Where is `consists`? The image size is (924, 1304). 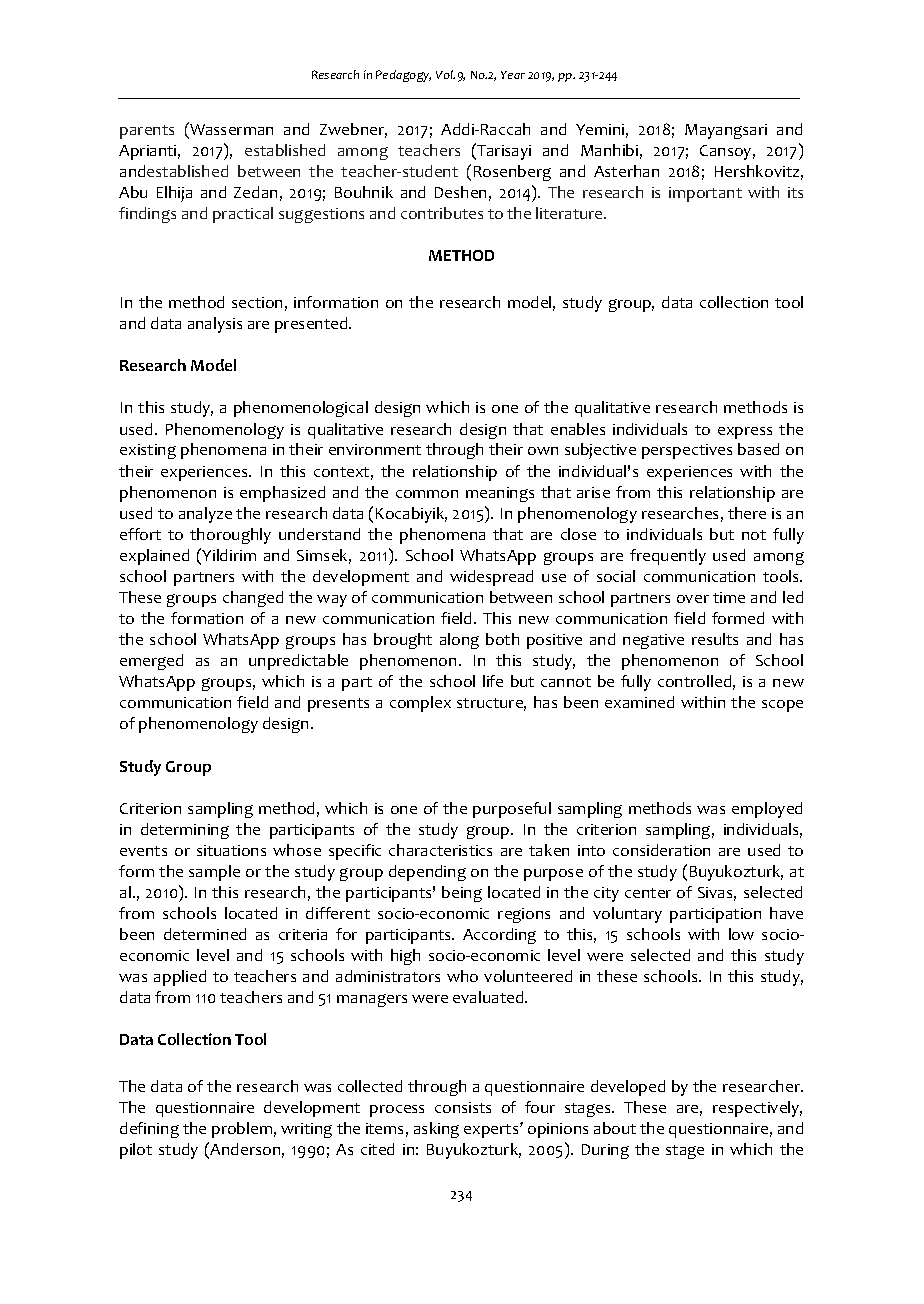 consists is located at coordinates (463, 1107).
